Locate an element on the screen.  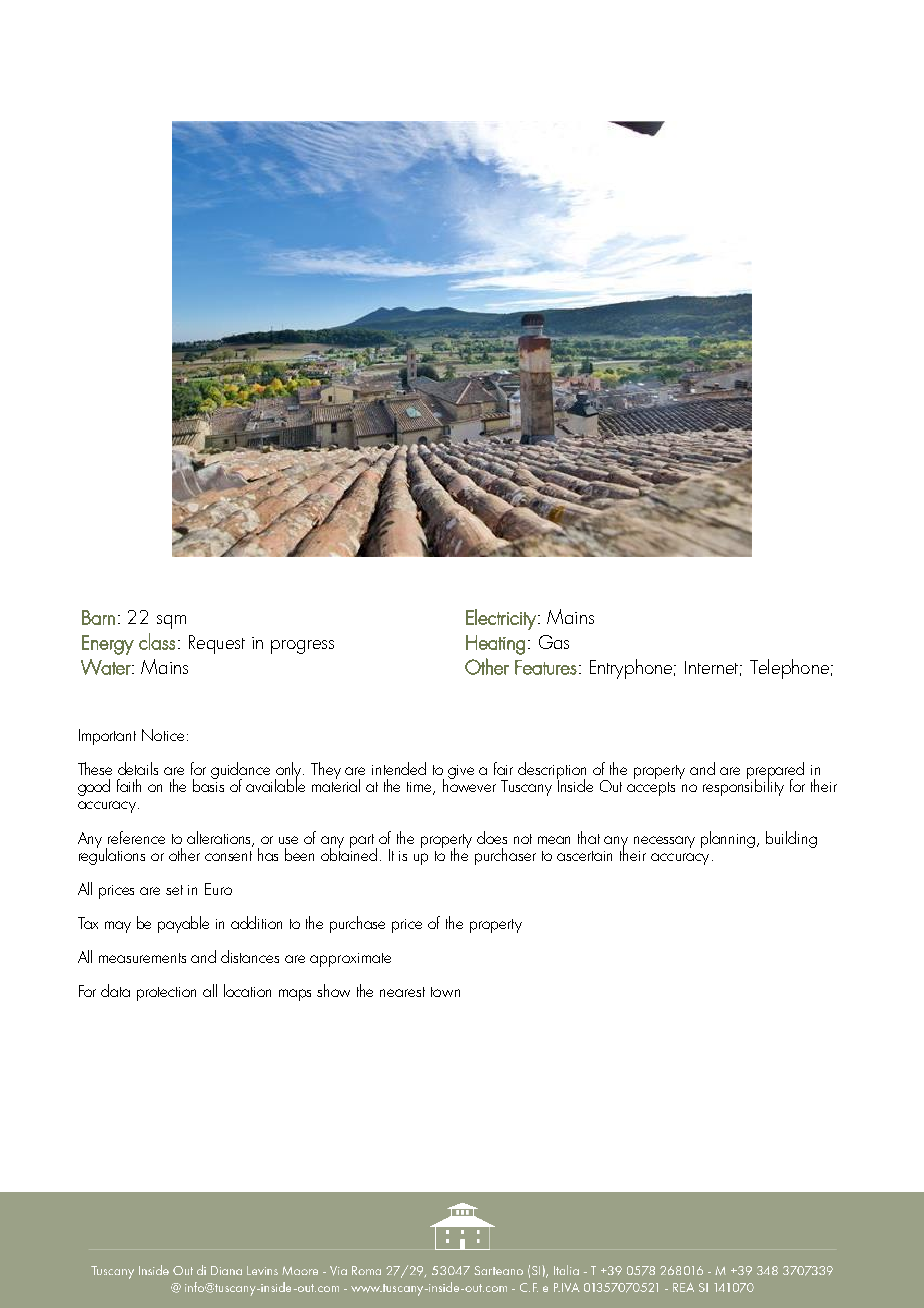
town is located at coordinates (445, 992).
